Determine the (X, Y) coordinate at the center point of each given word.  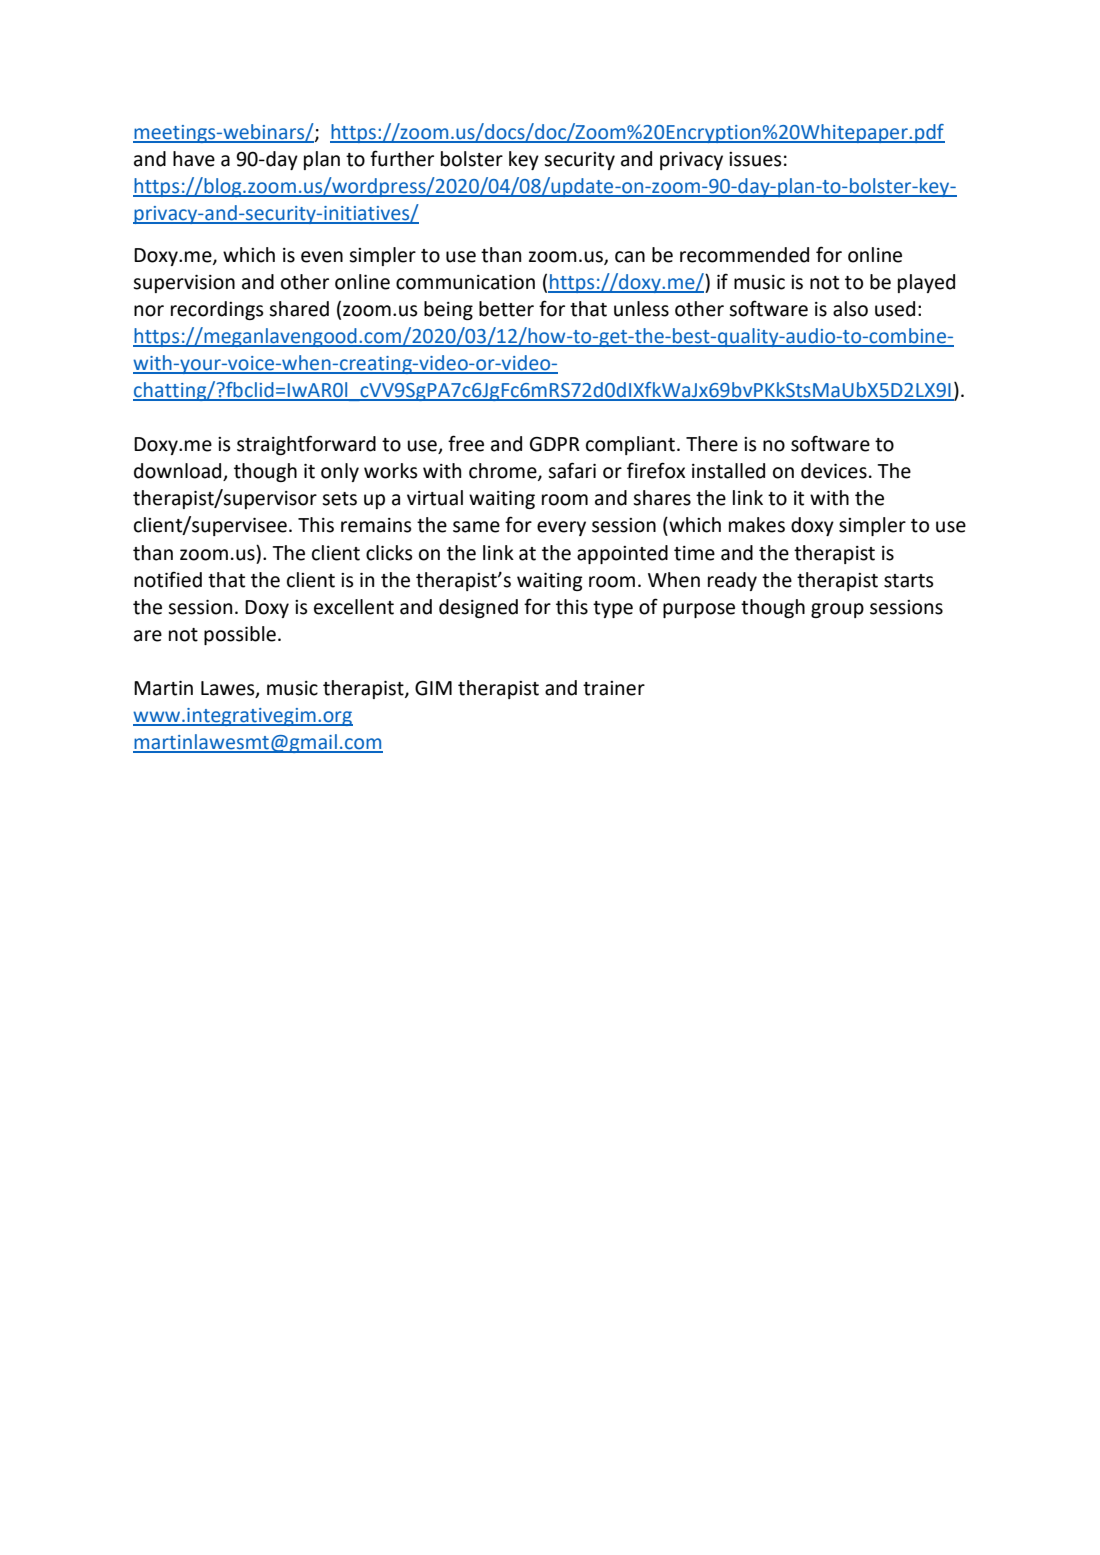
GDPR (555, 444)
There (712, 444)
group (837, 610)
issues (755, 159)
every (561, 528)
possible (240, 635)
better (506, 309)
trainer (614, 688)
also (850, 309)
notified (168, 579)
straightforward (306, 445)
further (402, 158)
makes (757, 525)
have (194, 159)
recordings (217, 310)
